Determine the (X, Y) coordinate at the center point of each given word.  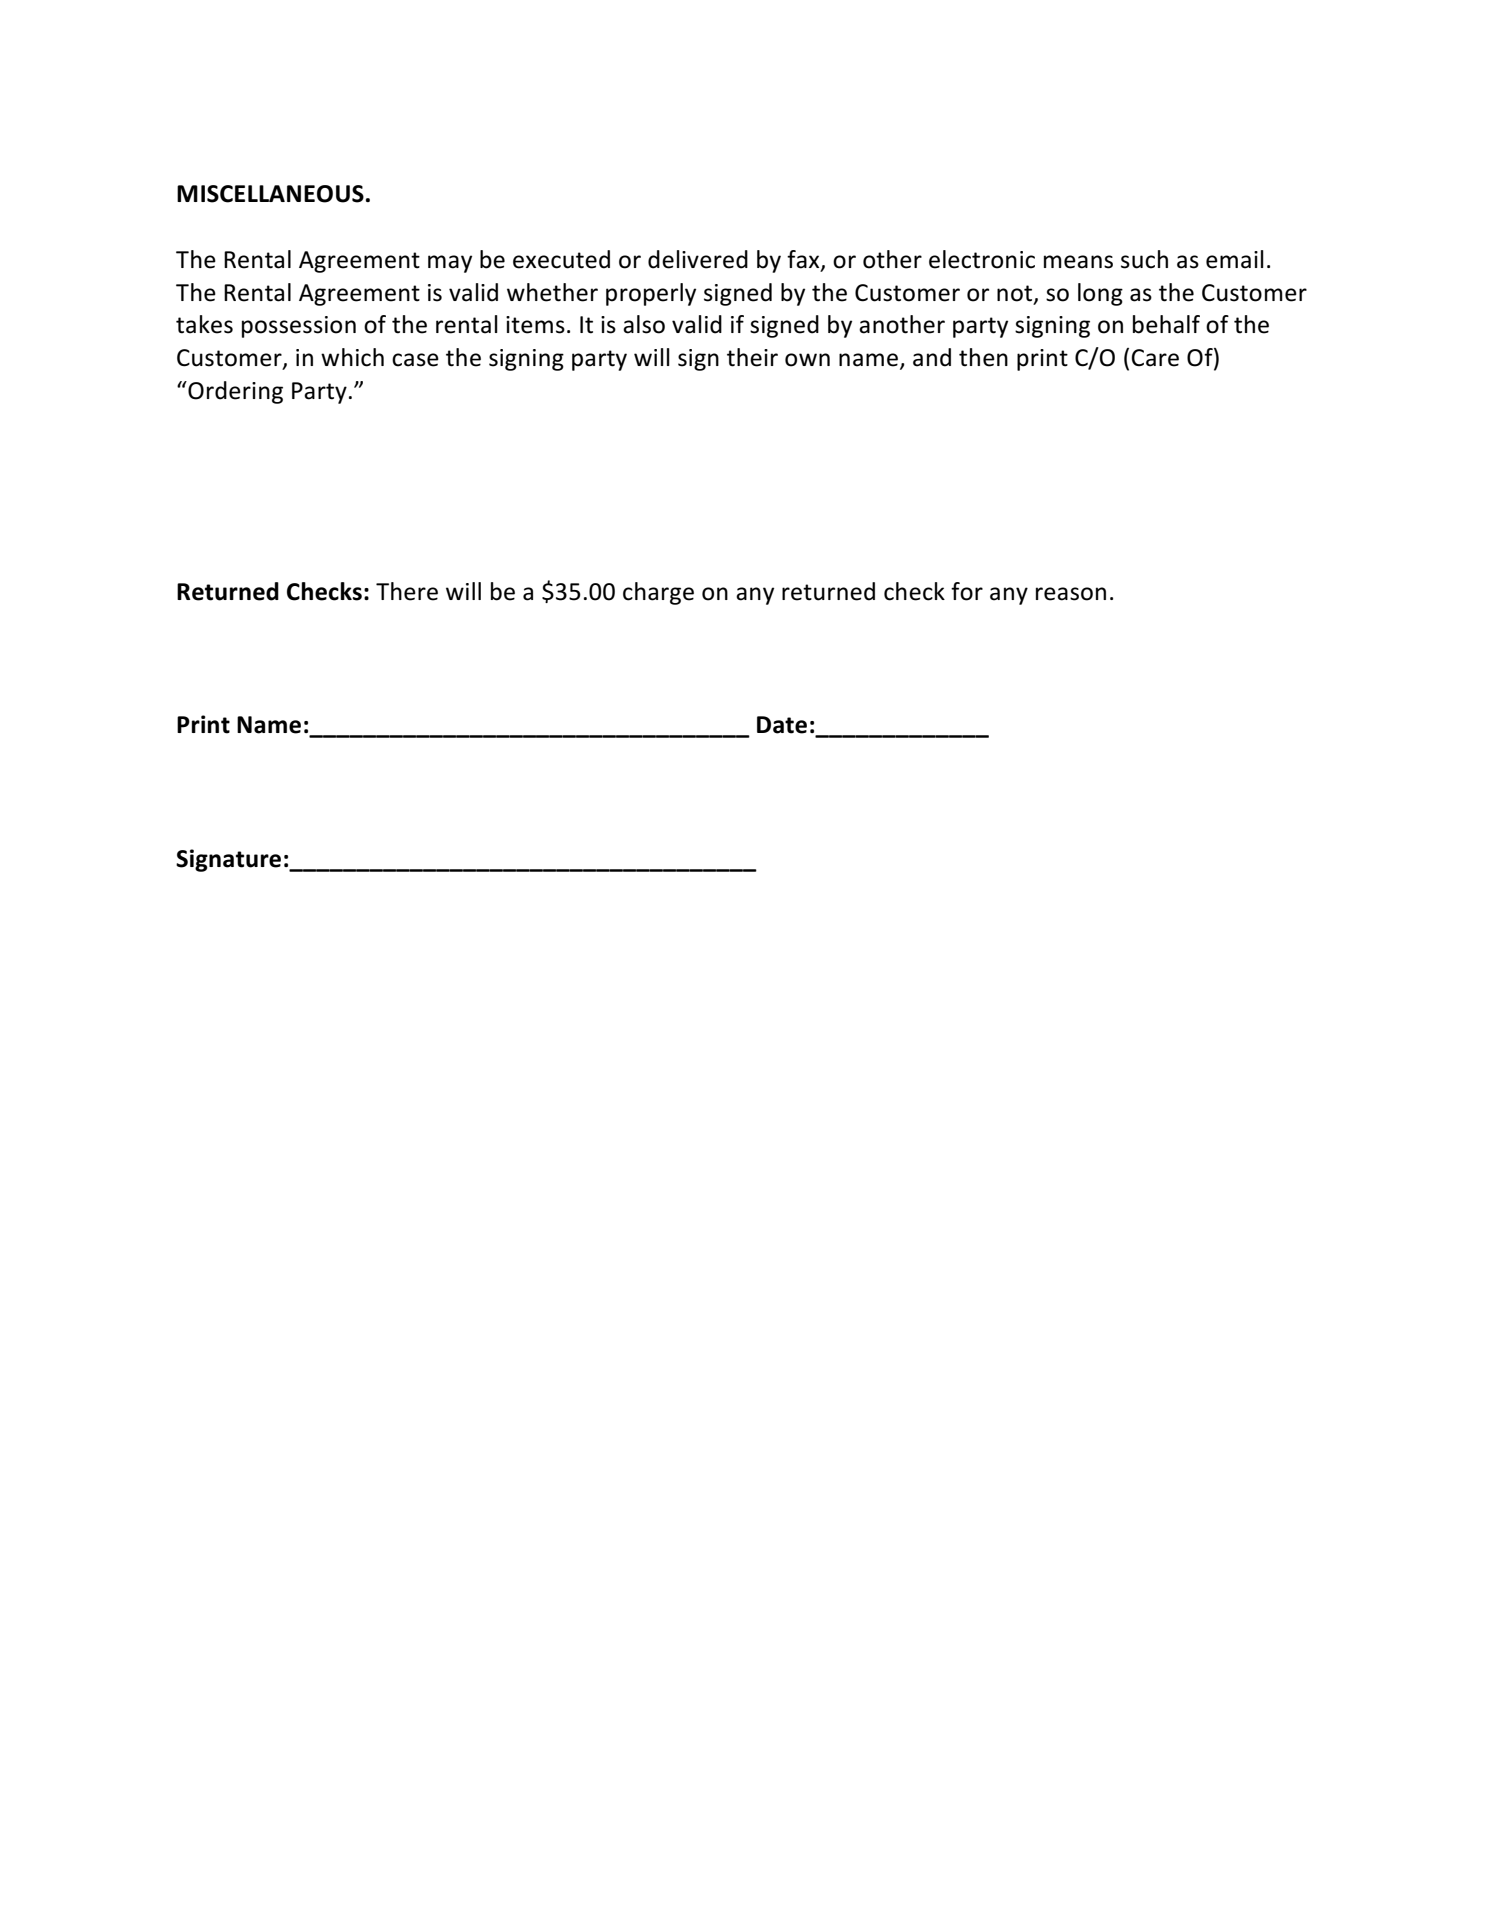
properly (651, 294)
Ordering (234, 392)
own (807, 360)
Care (1155, 358)
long (1100, 294)
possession (299, 327)
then (983, 357)
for (967, 591)
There (407, 591)
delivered (698, 259)
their (752, 357)
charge (658, 593)
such (1144, 259)
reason (1071, 594)
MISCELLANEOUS (270, 194)
